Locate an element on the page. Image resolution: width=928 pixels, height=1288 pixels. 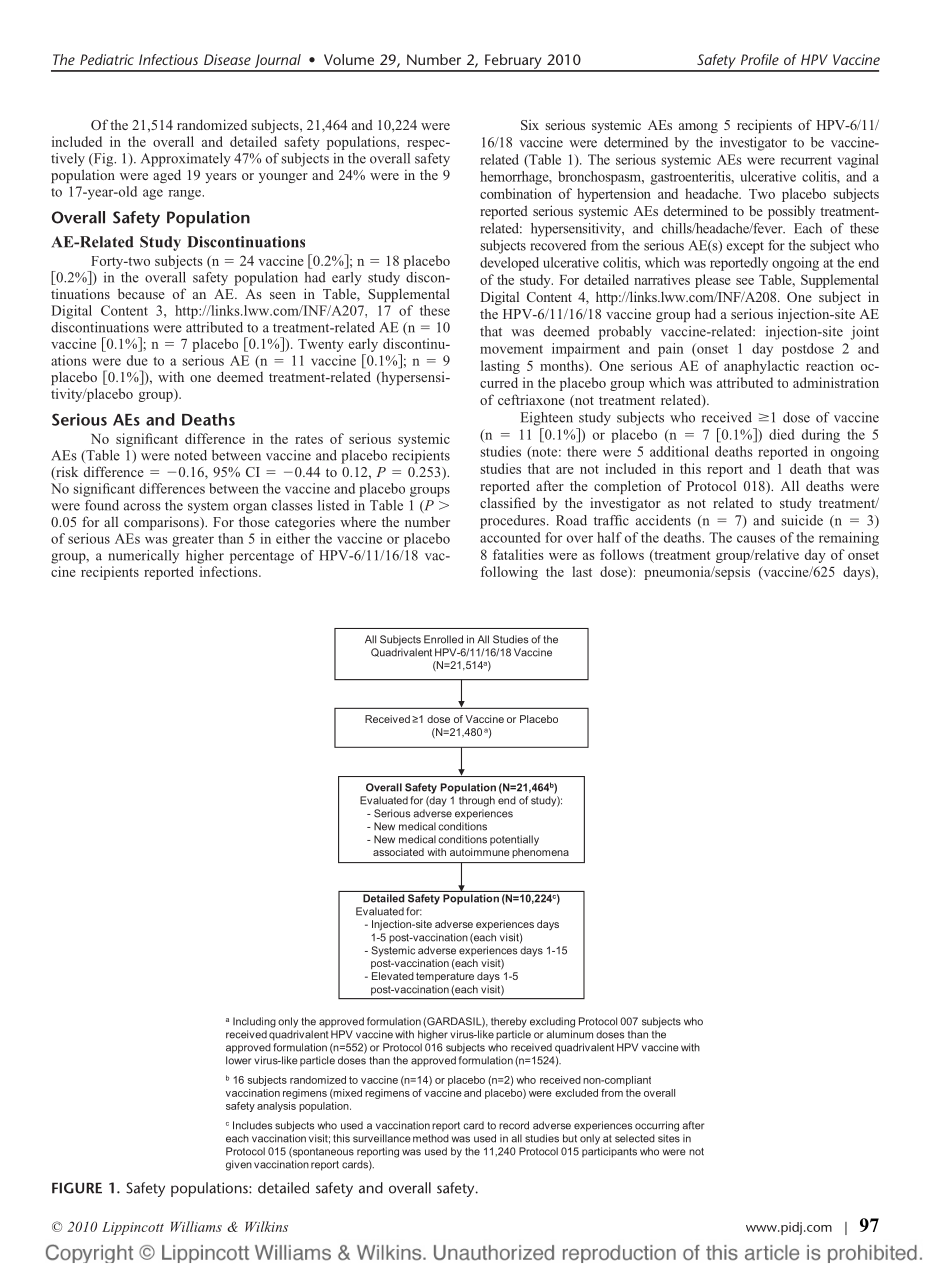
Lippincott is located at coordinates (133, 1228).
